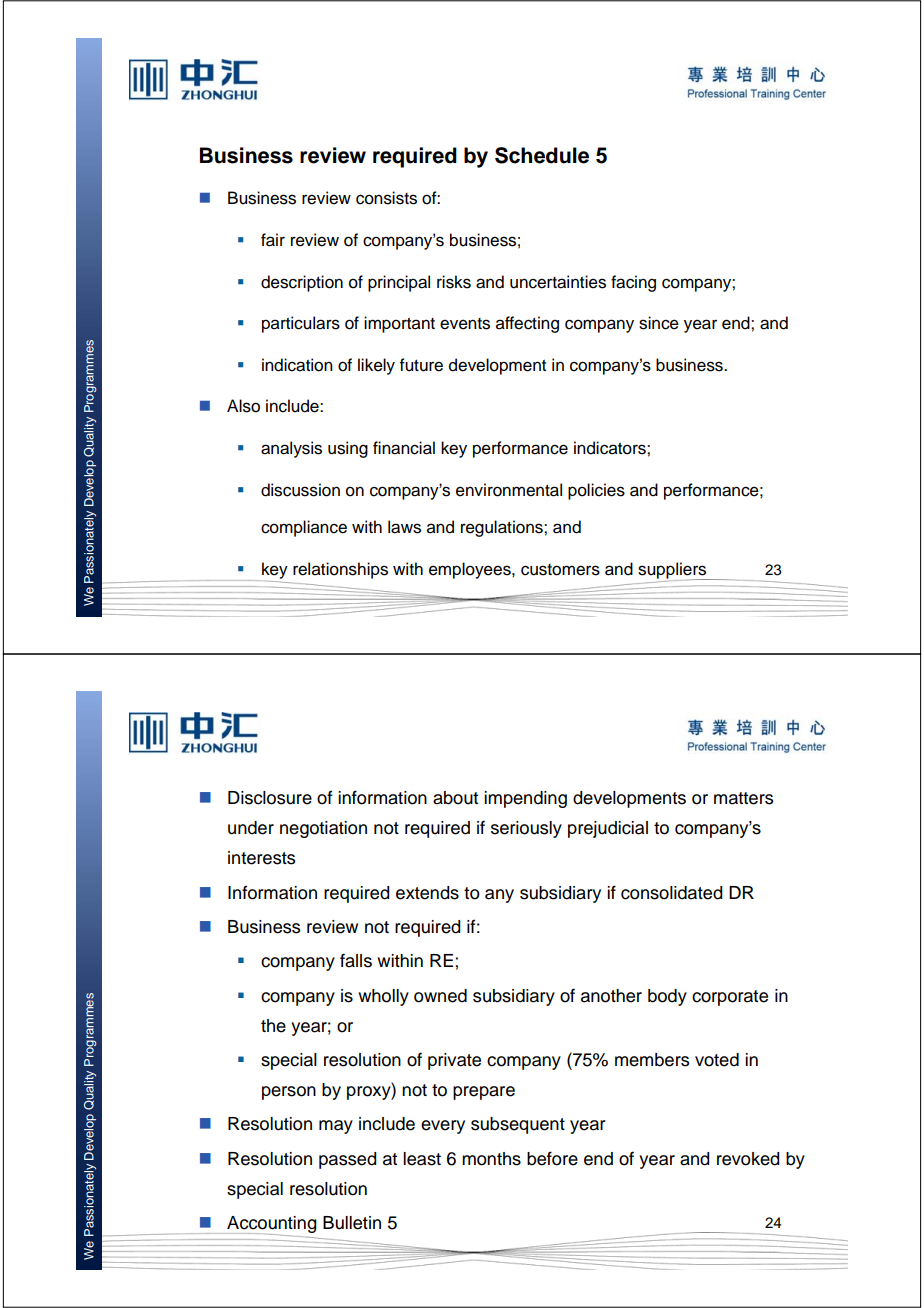 This screenshot has height=1308, width=924. What do you see at coordinates (440, 996) in the screenshot?
I see `owned` at bounding box center [440, 996].
